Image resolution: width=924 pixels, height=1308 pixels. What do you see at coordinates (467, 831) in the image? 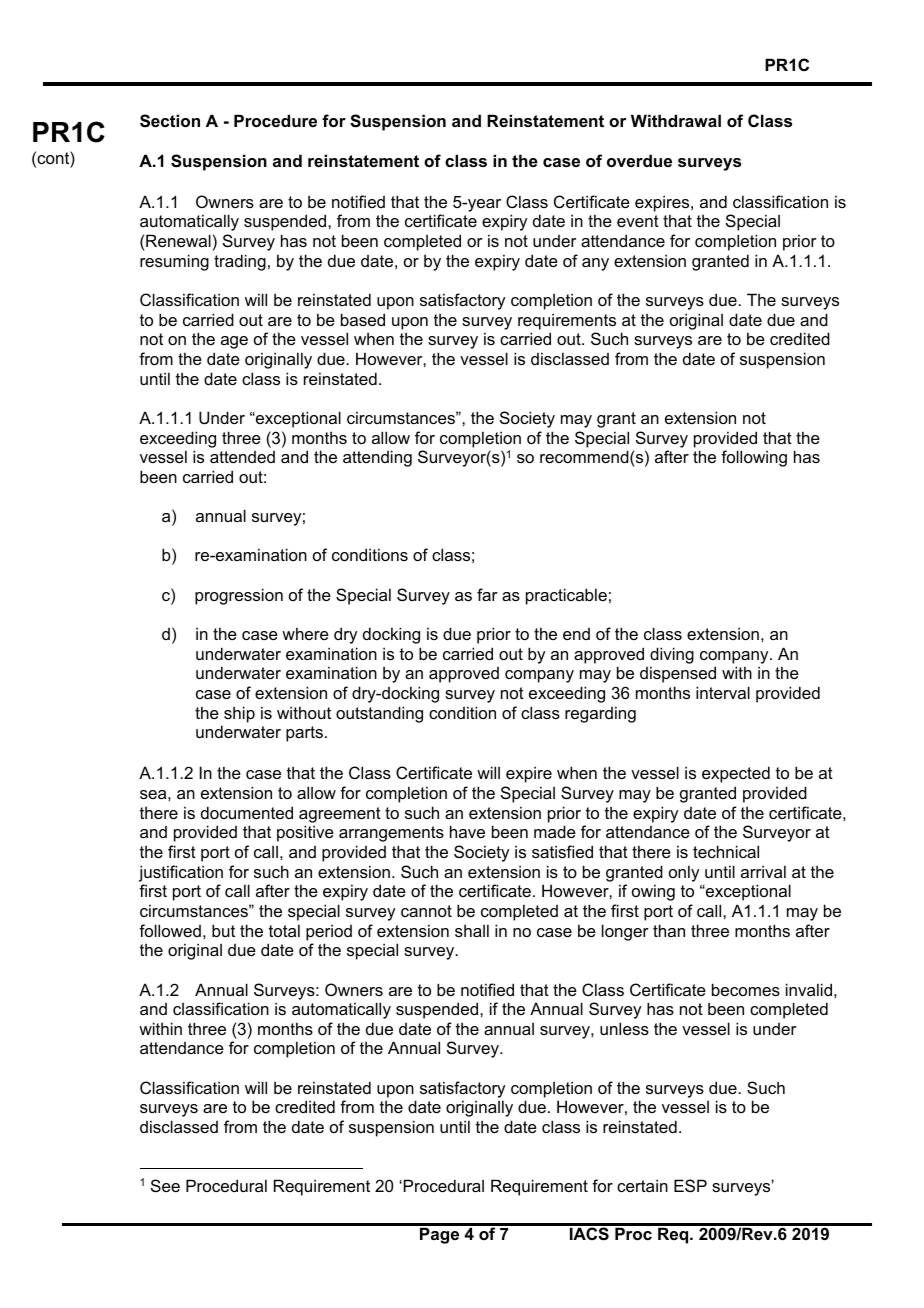
I see `have` at bounding box center [467, 831].
